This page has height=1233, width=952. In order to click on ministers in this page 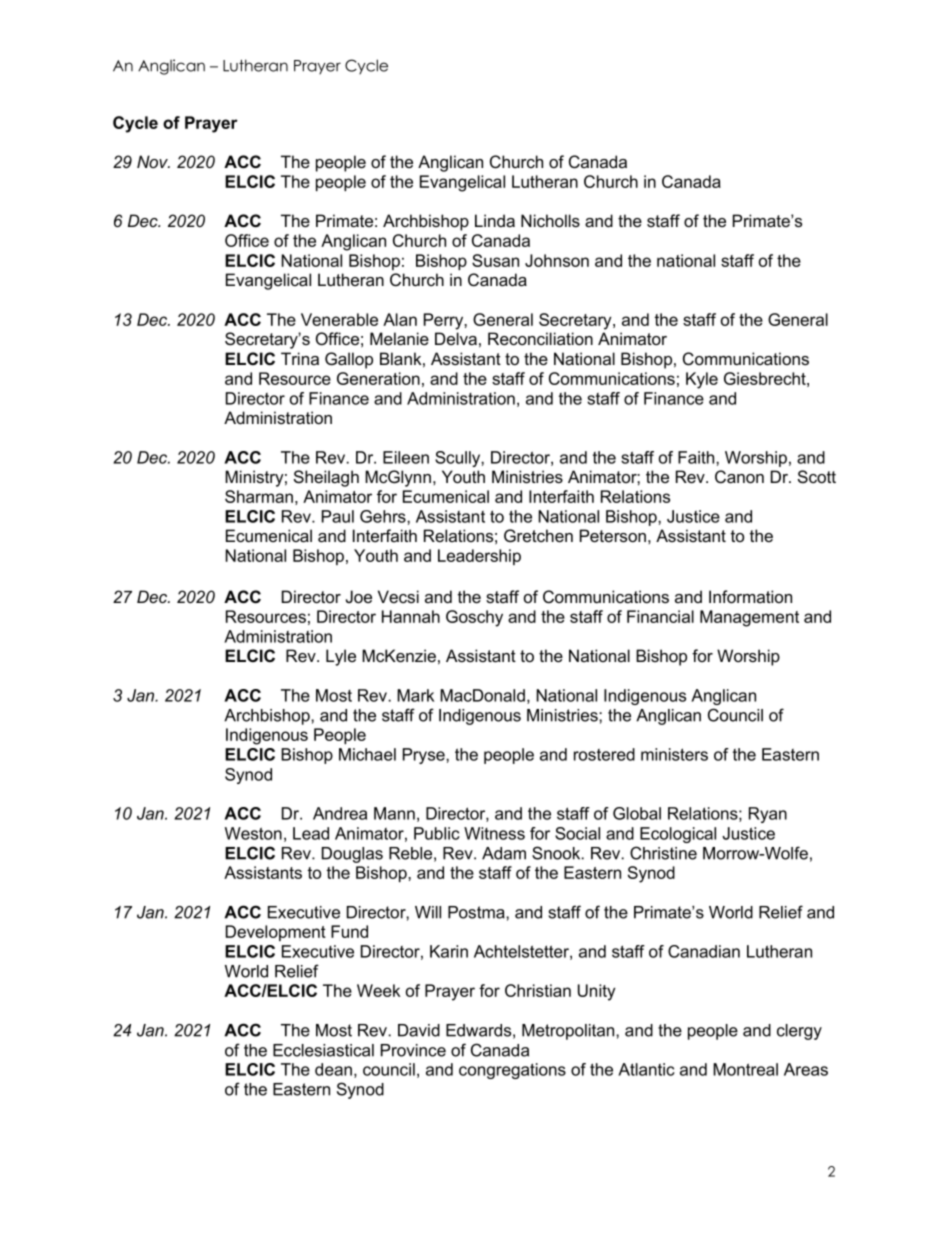, I will do `click(674, 754)`.
